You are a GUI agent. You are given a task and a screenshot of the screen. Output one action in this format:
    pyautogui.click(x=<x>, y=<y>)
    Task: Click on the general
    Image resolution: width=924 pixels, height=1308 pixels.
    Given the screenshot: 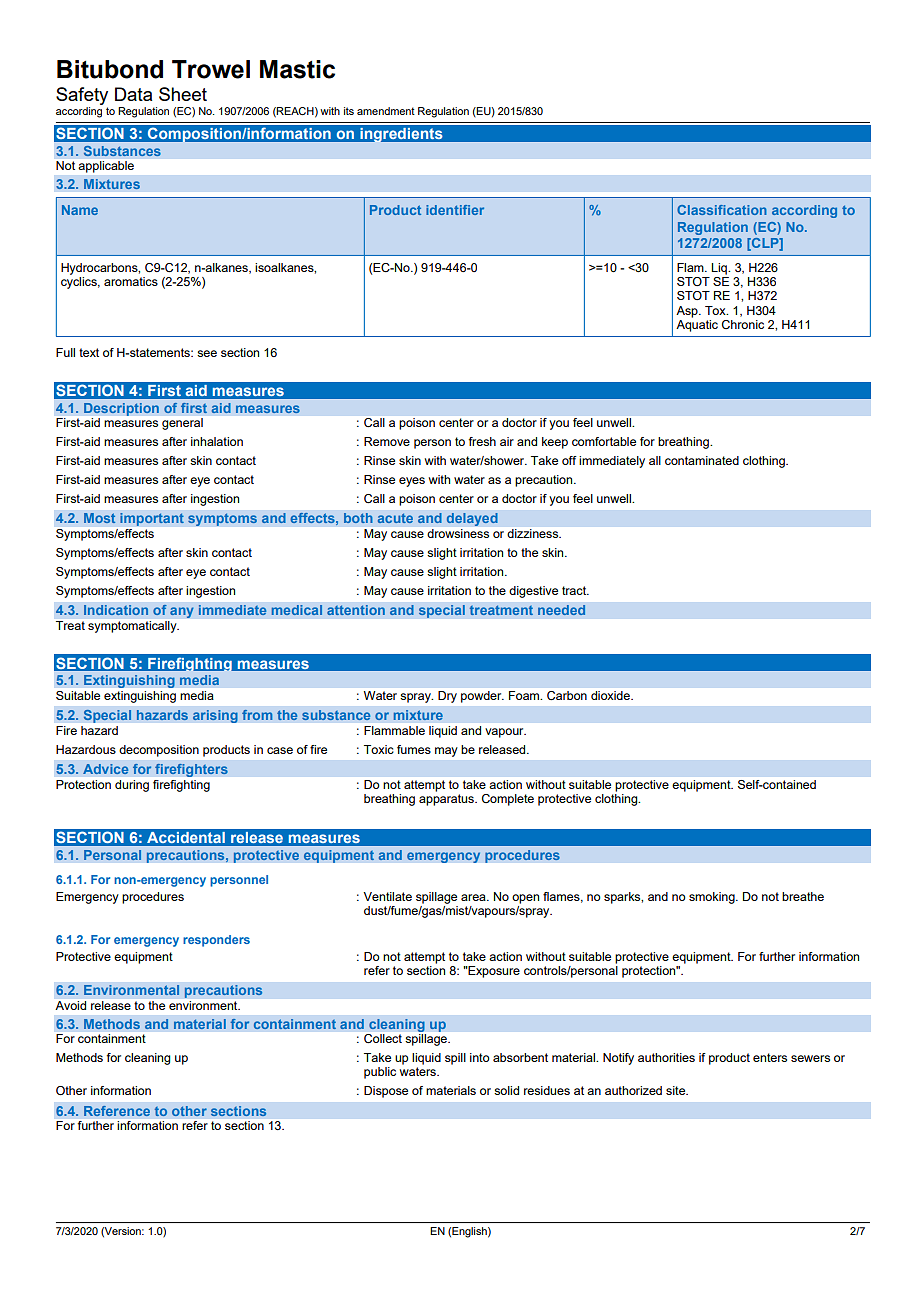 What is the action you would take?
    pyautogui.click(x=182, y=424)
